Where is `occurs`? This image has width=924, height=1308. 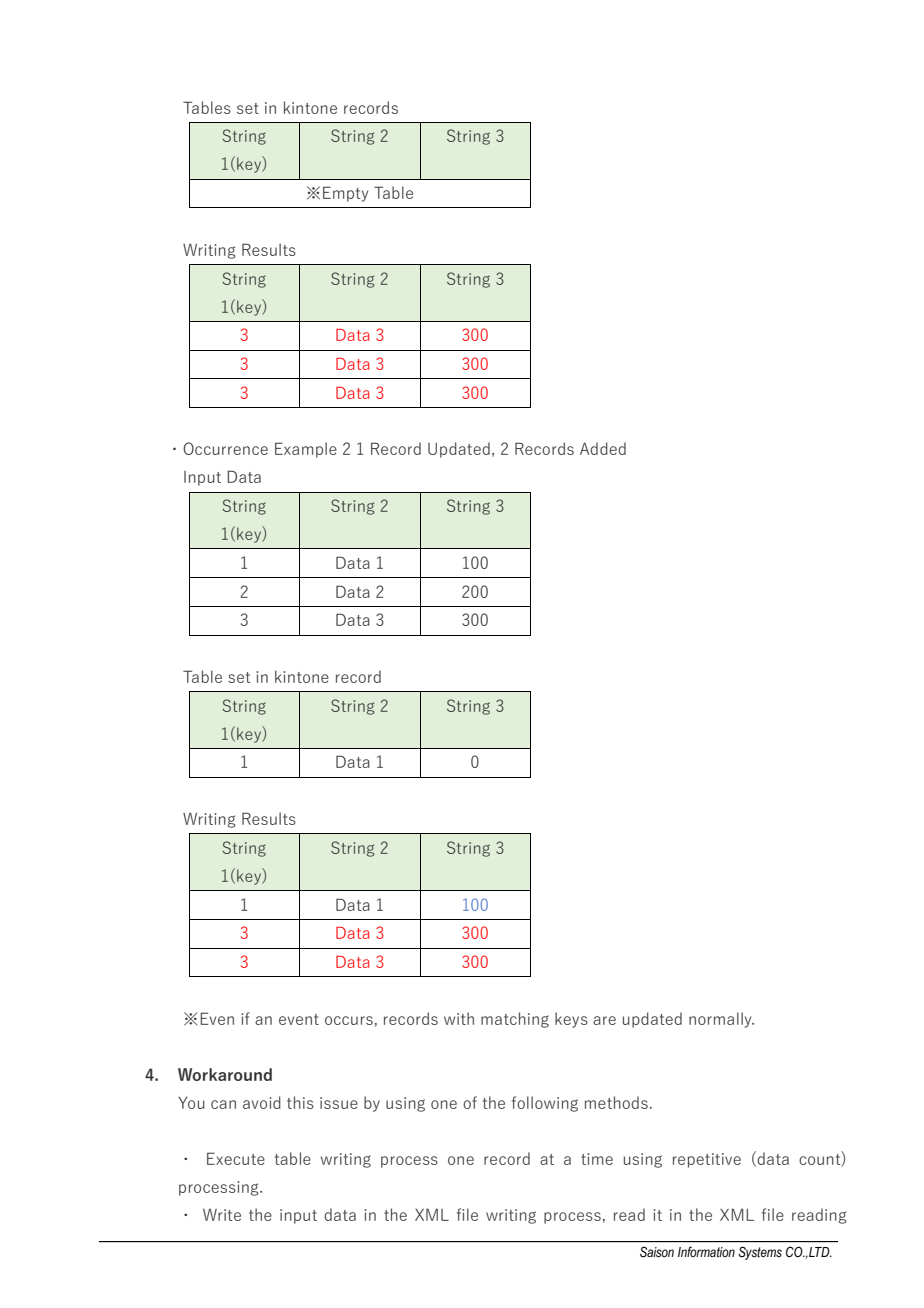 occurs is located at coordinates (349, 1020).
